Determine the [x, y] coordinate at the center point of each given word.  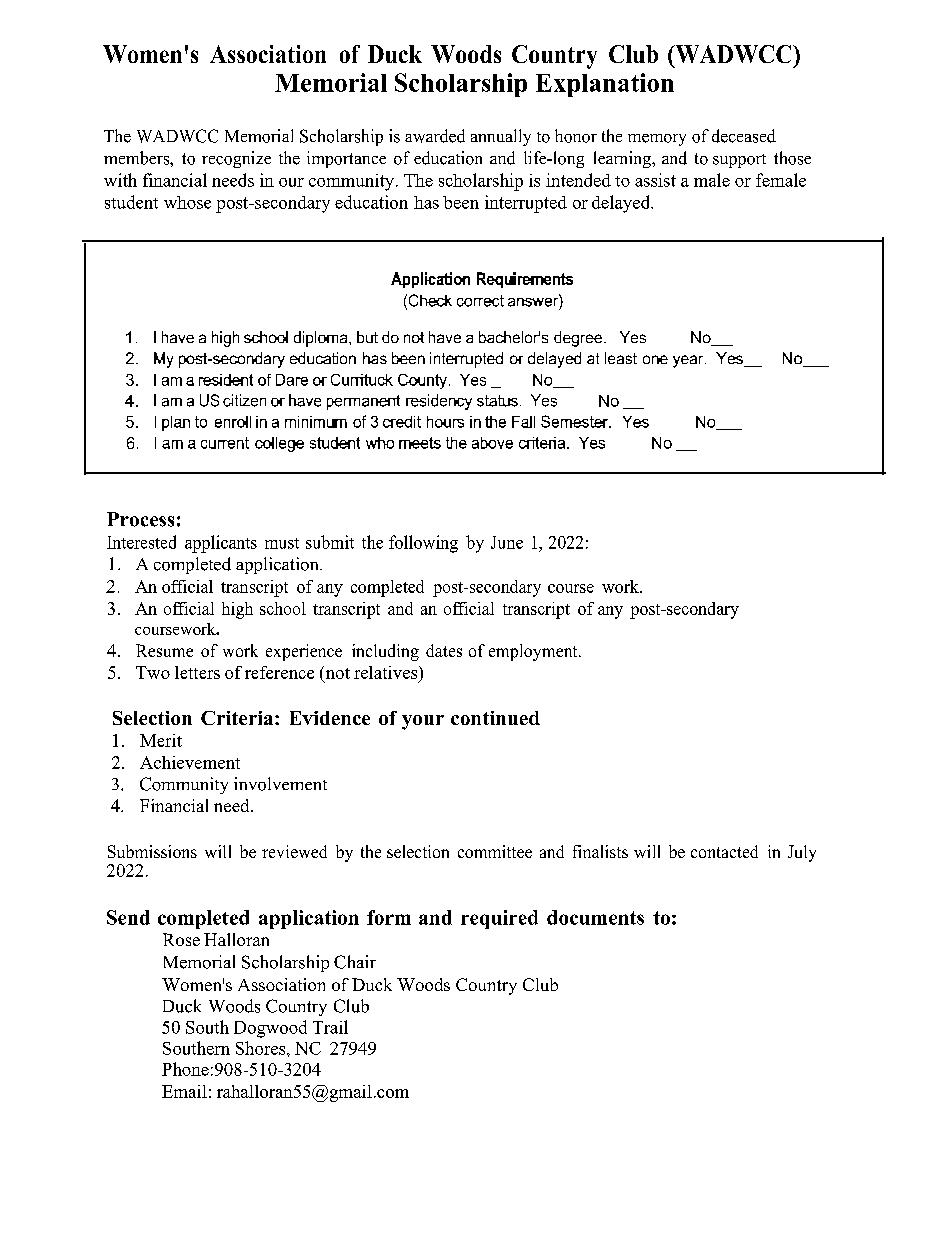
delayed [622, 204]
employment [534, 652]
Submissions [152, 851]
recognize [236, 159]
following [423, 544]
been [461, 202]
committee [495, 851]
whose [187, 202]
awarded [435, 136]
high [237, 610]
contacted [724, 851]
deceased [744, 136]
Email [184, 1091]
